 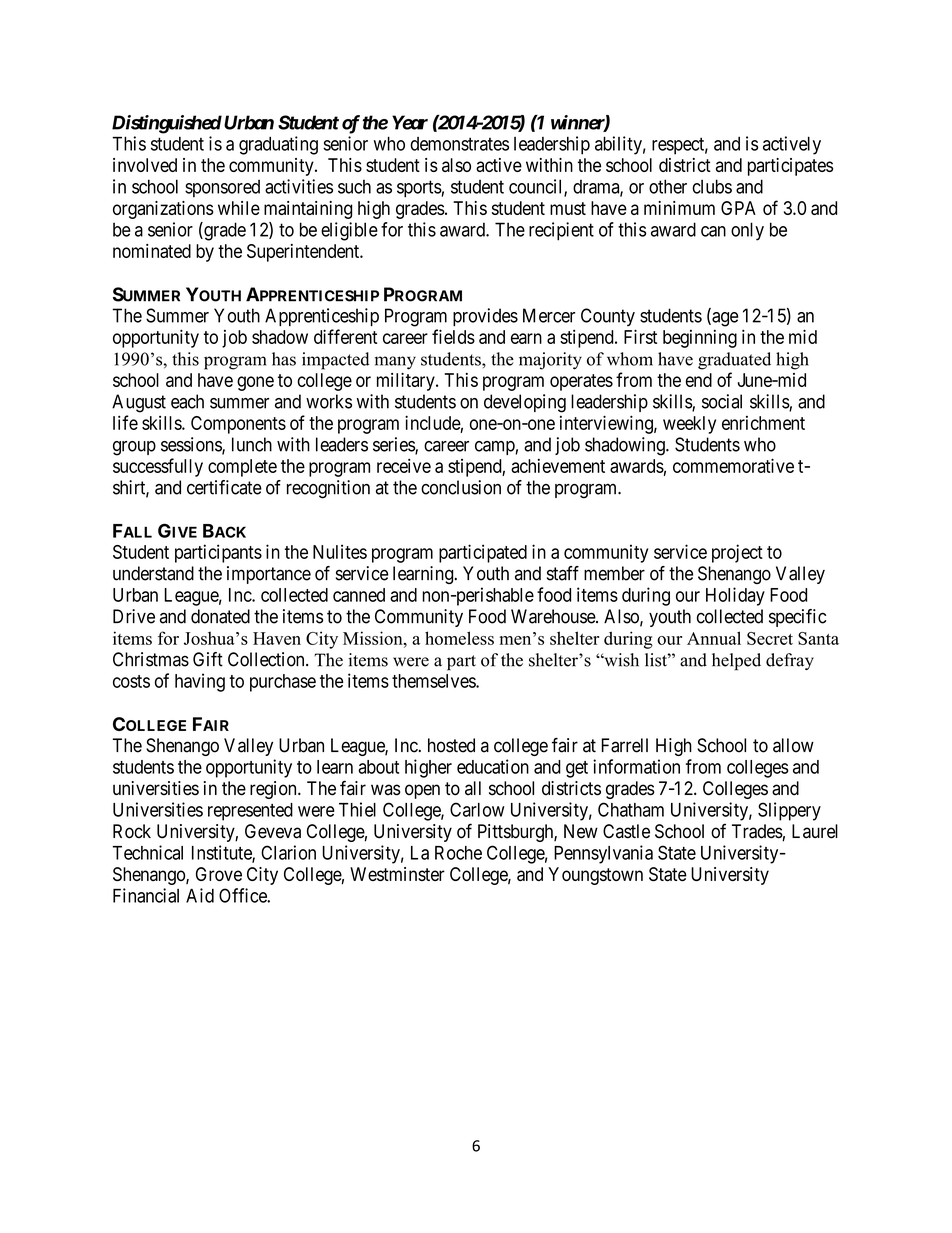 What do you see at coordinates (712, 186) in the screenshot?
I see `clubs` at bounding box center [712, 186].
